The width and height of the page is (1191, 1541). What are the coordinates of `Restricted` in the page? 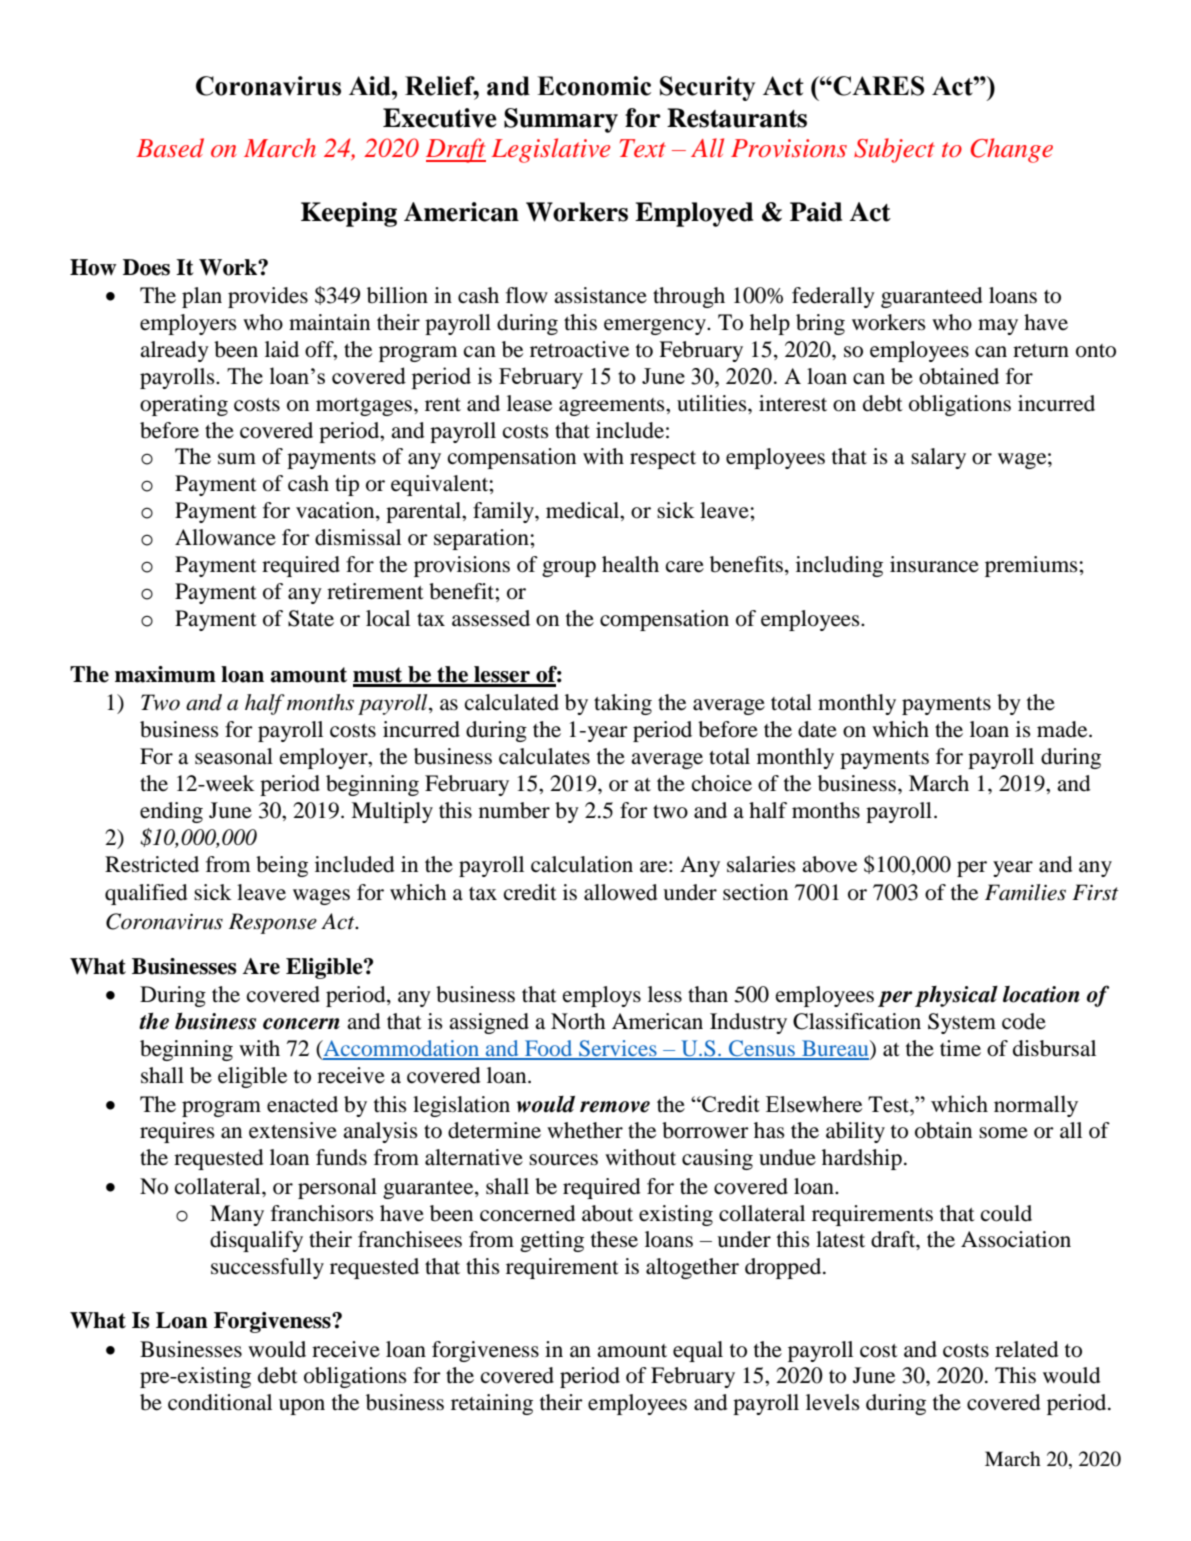 It's located at (152, 864).
